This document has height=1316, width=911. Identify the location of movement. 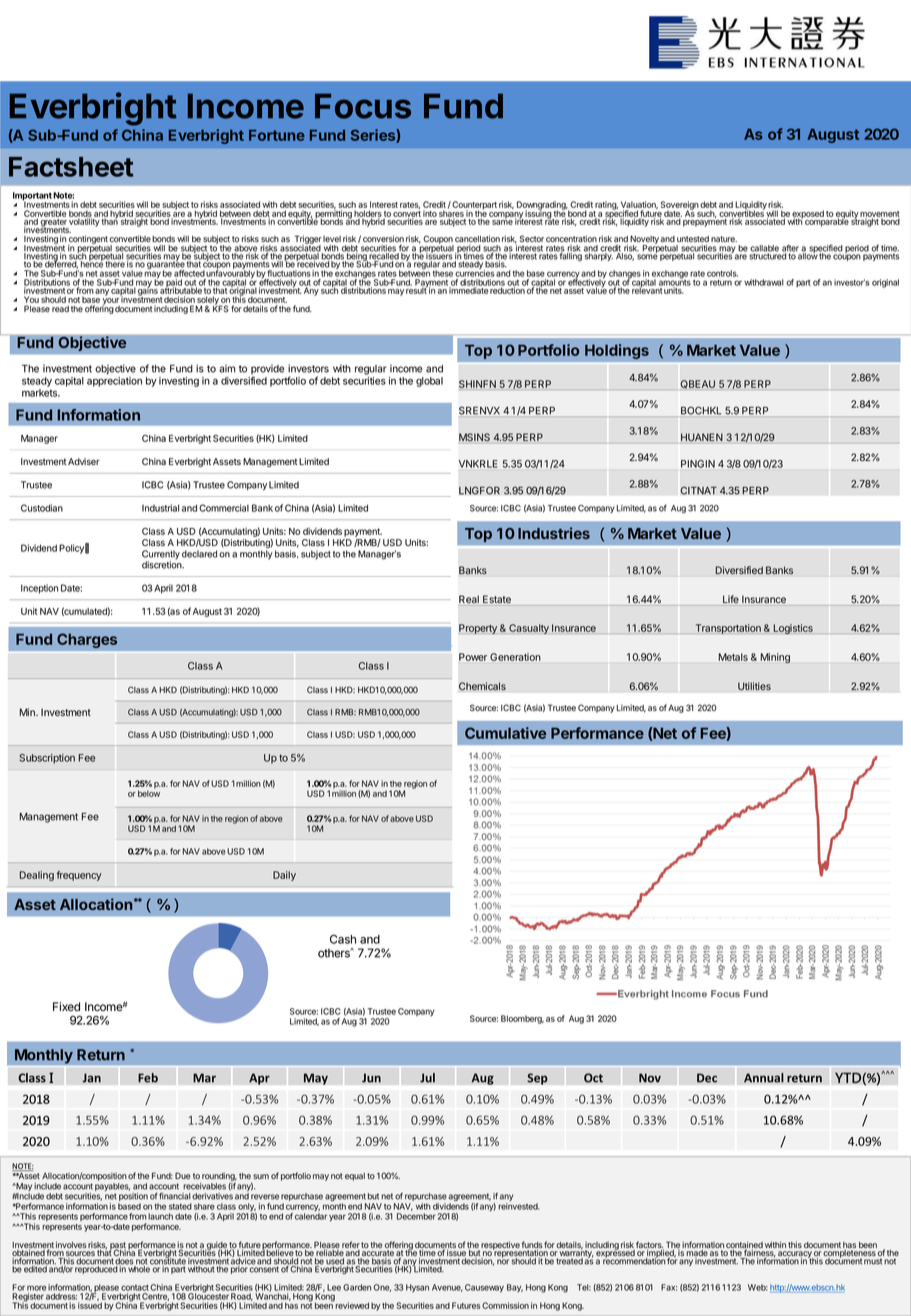
(880, 215).
